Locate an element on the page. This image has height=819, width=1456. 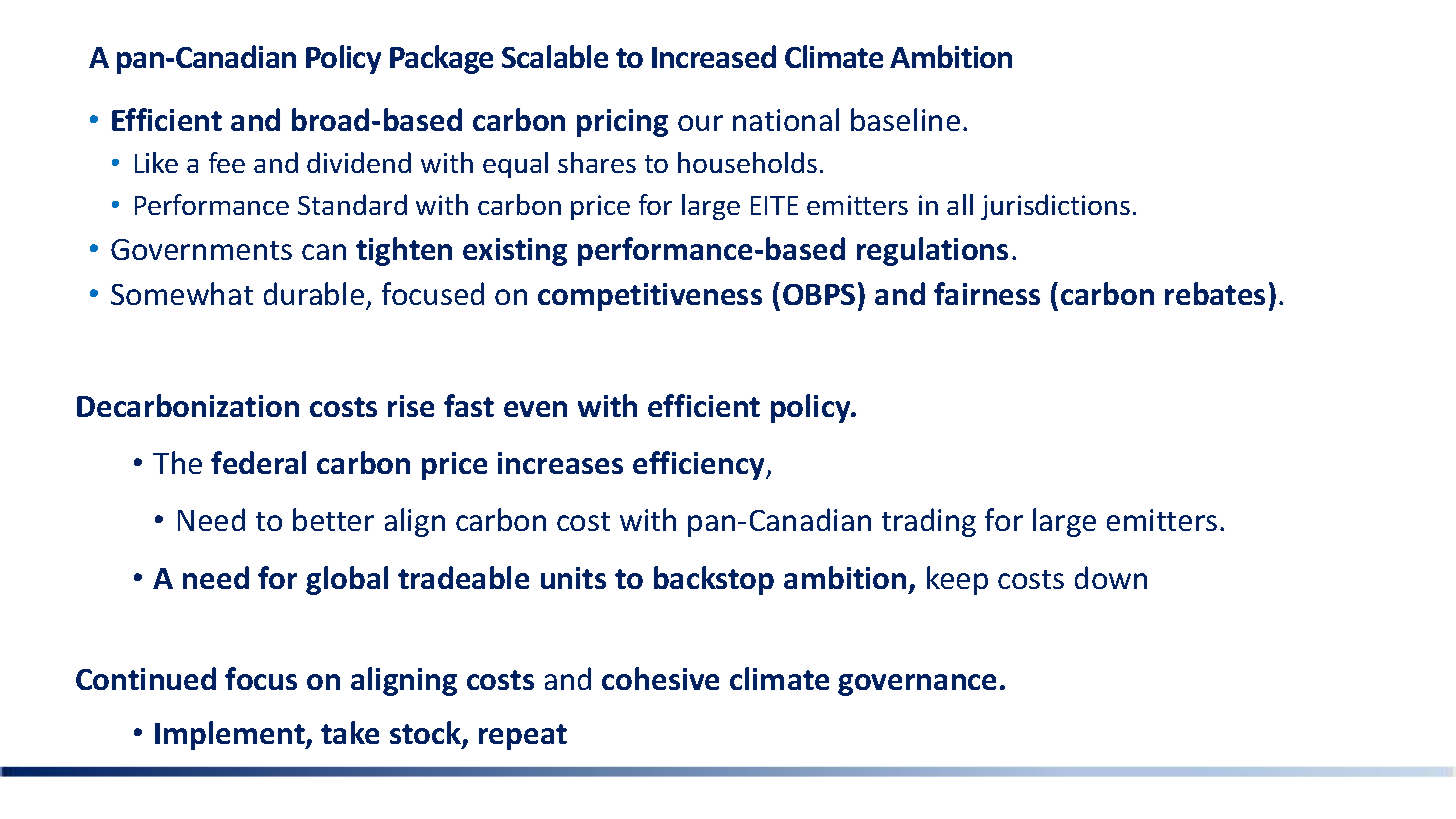
Package is located at coordinates (441, 59).
